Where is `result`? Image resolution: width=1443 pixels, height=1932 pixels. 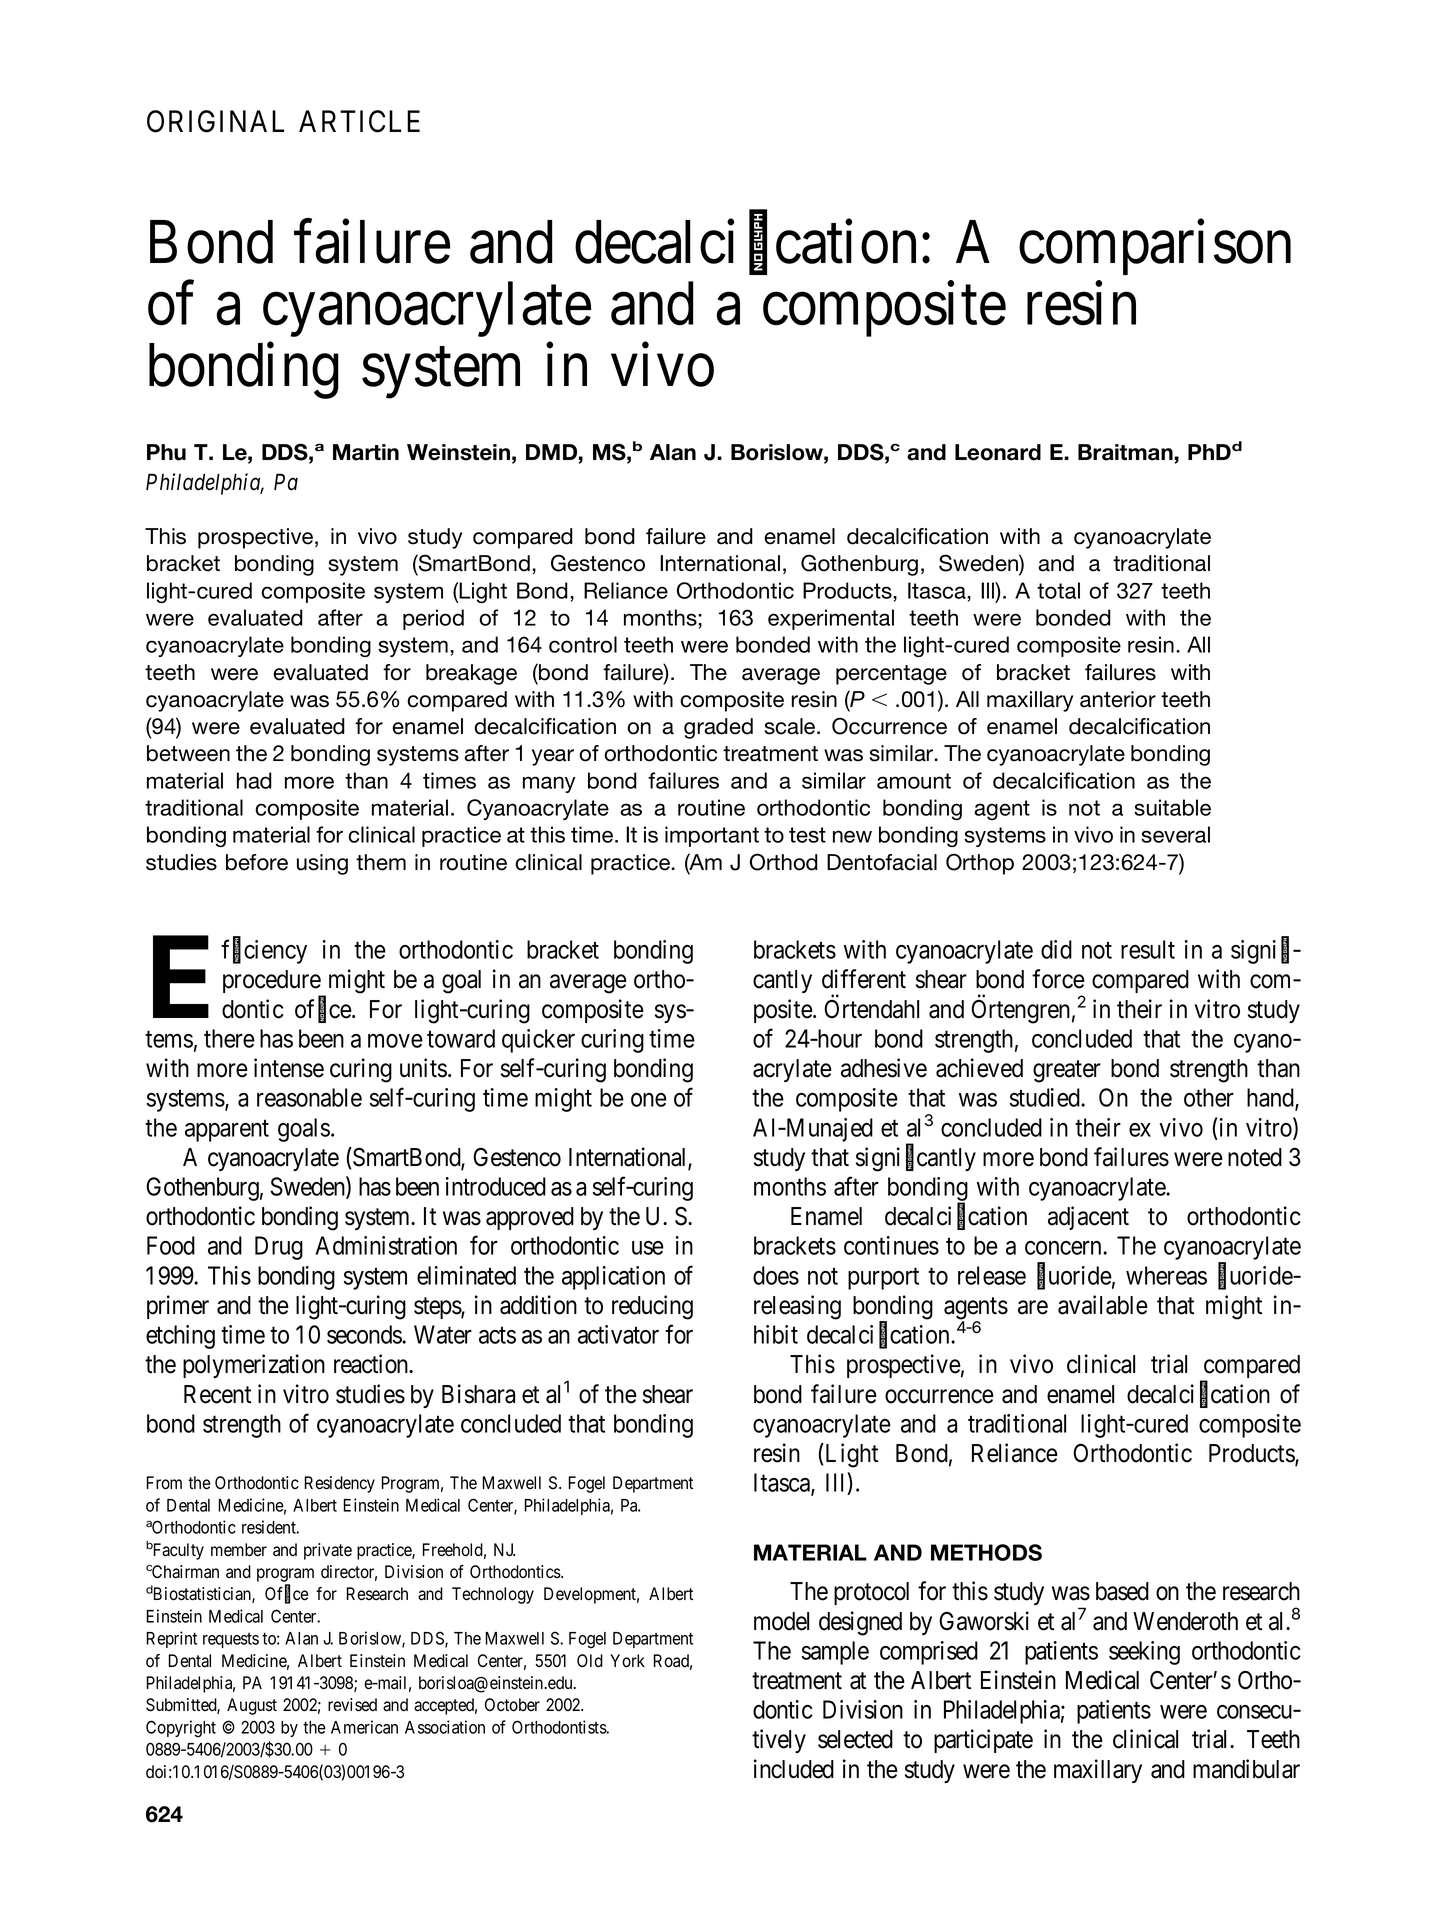 result is located at coordinates (1148, 949).
